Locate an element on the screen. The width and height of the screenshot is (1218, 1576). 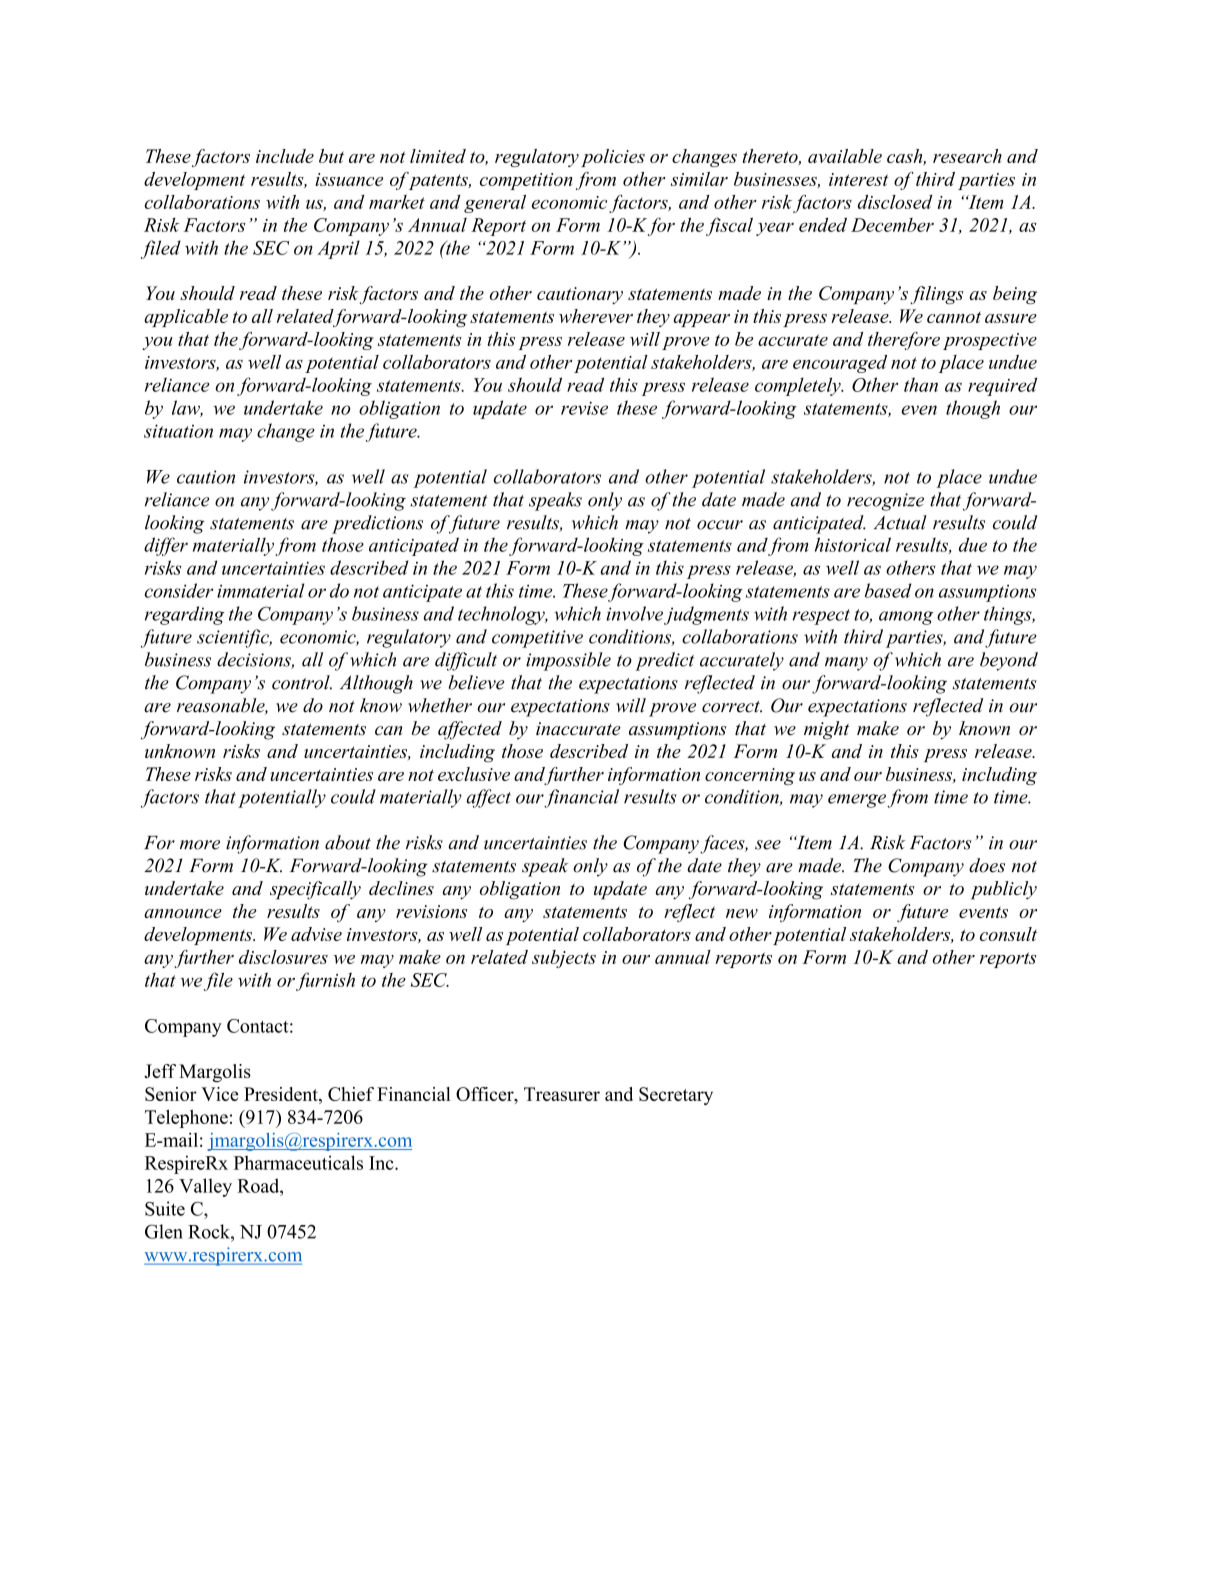
many is located at coordinates (846, 664).
